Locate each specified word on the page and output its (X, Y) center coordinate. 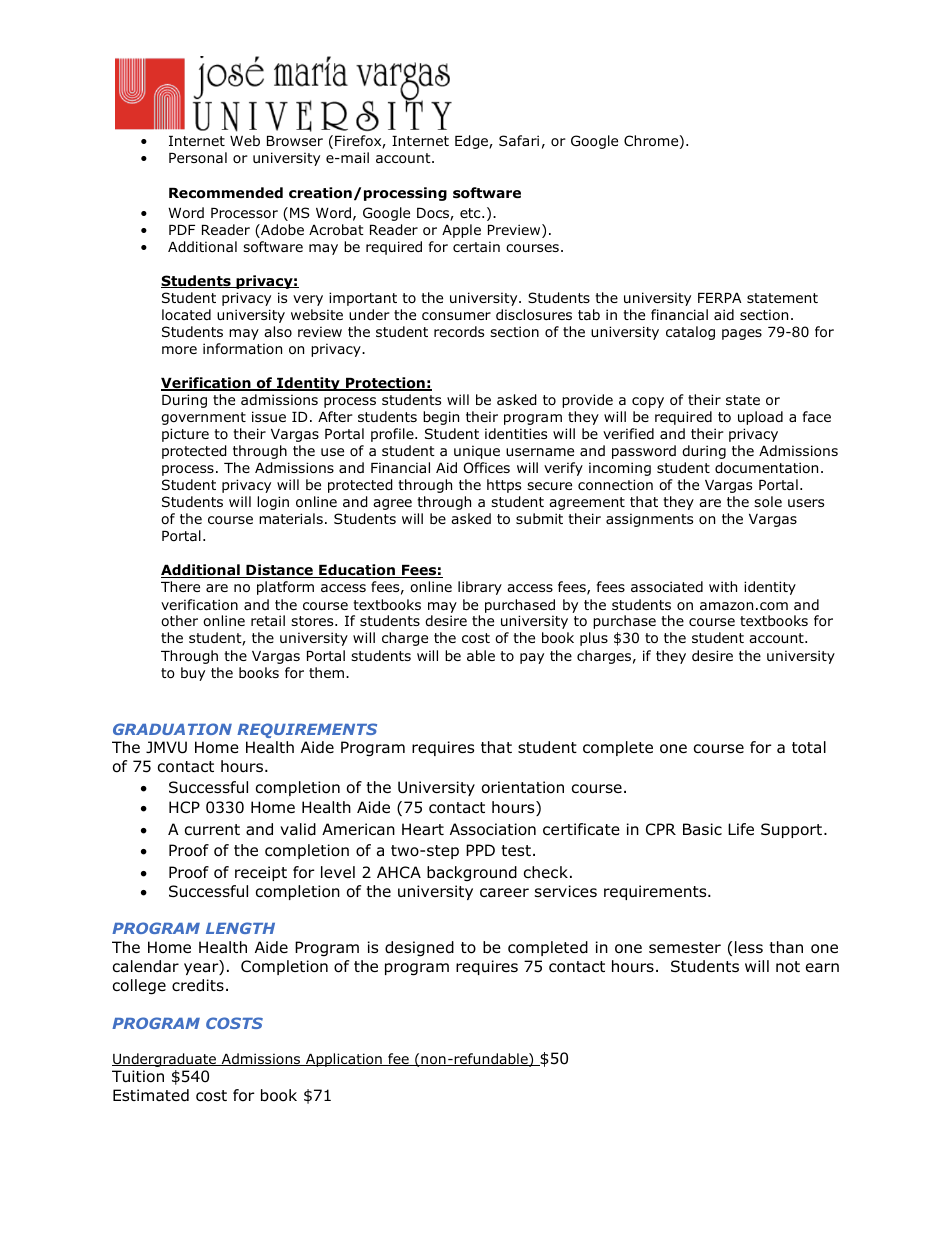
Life (741, 829)
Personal (198, 157)
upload (760, 418)
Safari (519, 140)
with (723, 586)
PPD (480, 850)
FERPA (720, 298)
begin (441, 418)
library (480, 588)
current (212, 830)
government (203, 418)
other (179, 621)
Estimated (151, 1095)
